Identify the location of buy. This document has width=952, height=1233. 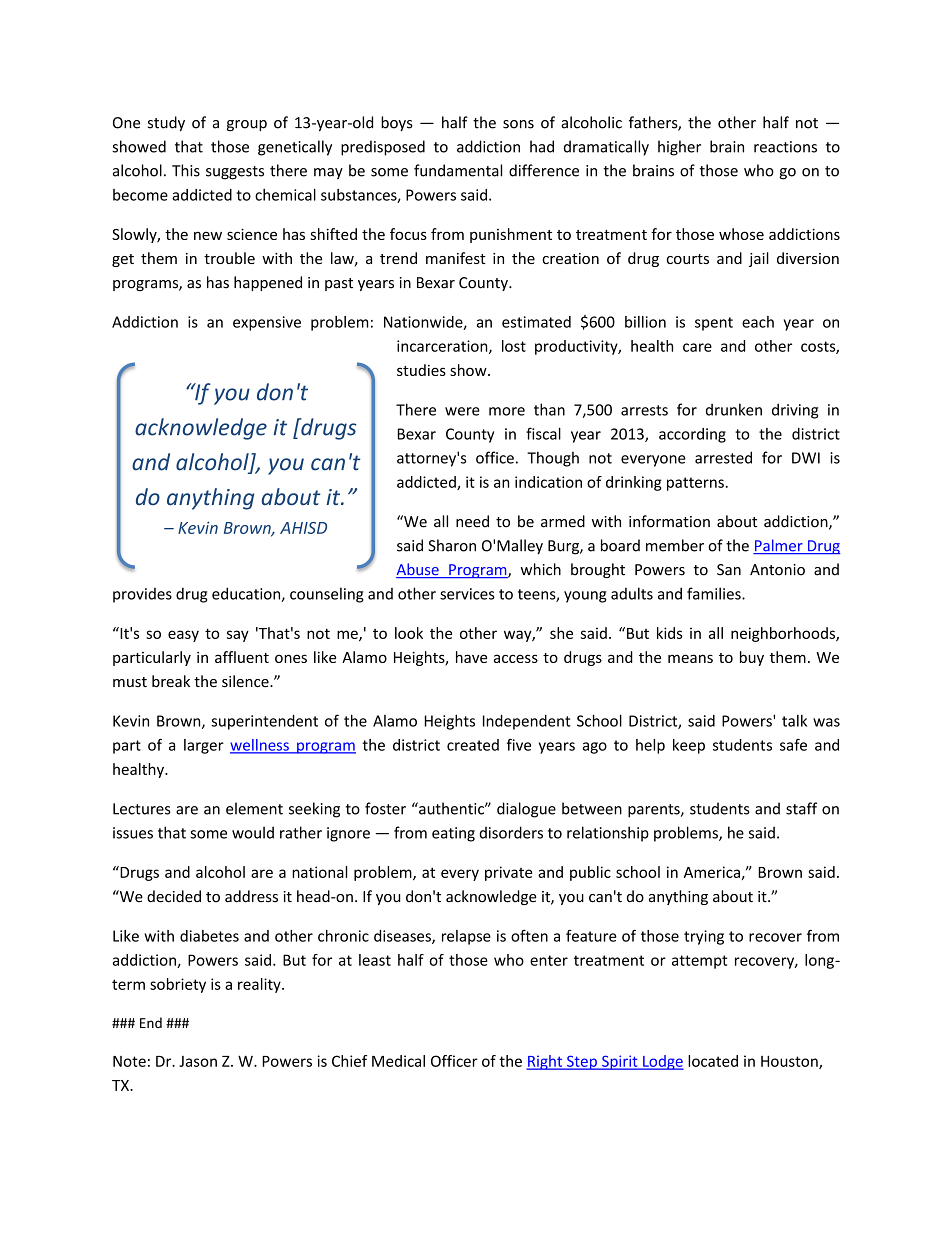
(752, 658).
